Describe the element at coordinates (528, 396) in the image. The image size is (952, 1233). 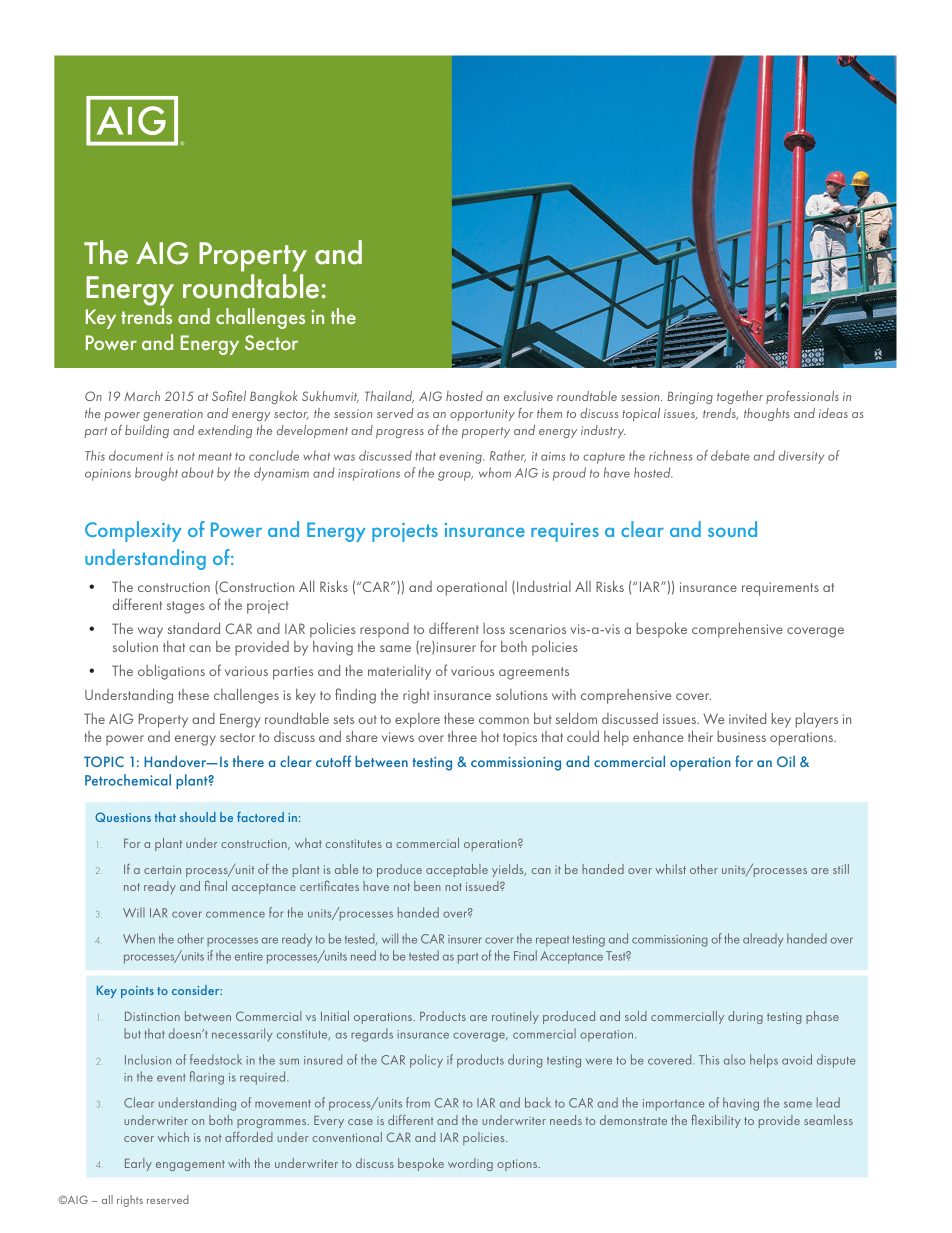
I see `exclusive` at that location.
